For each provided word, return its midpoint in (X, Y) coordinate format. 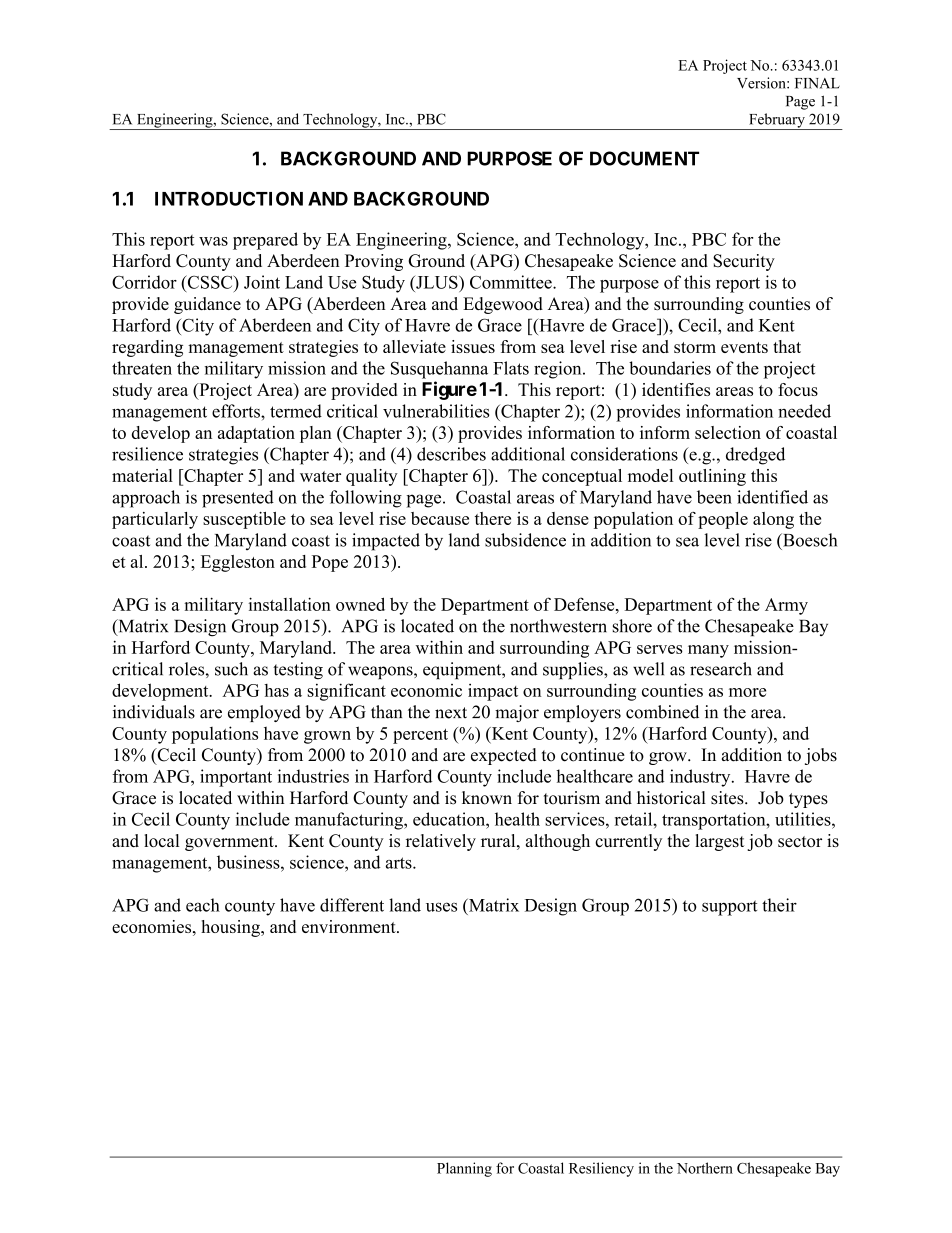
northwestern (558, 626)
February (777, 121)
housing (231, 928)
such (231, 669)
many (708, 651)
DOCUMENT (644, 158)
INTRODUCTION (229, 198)
